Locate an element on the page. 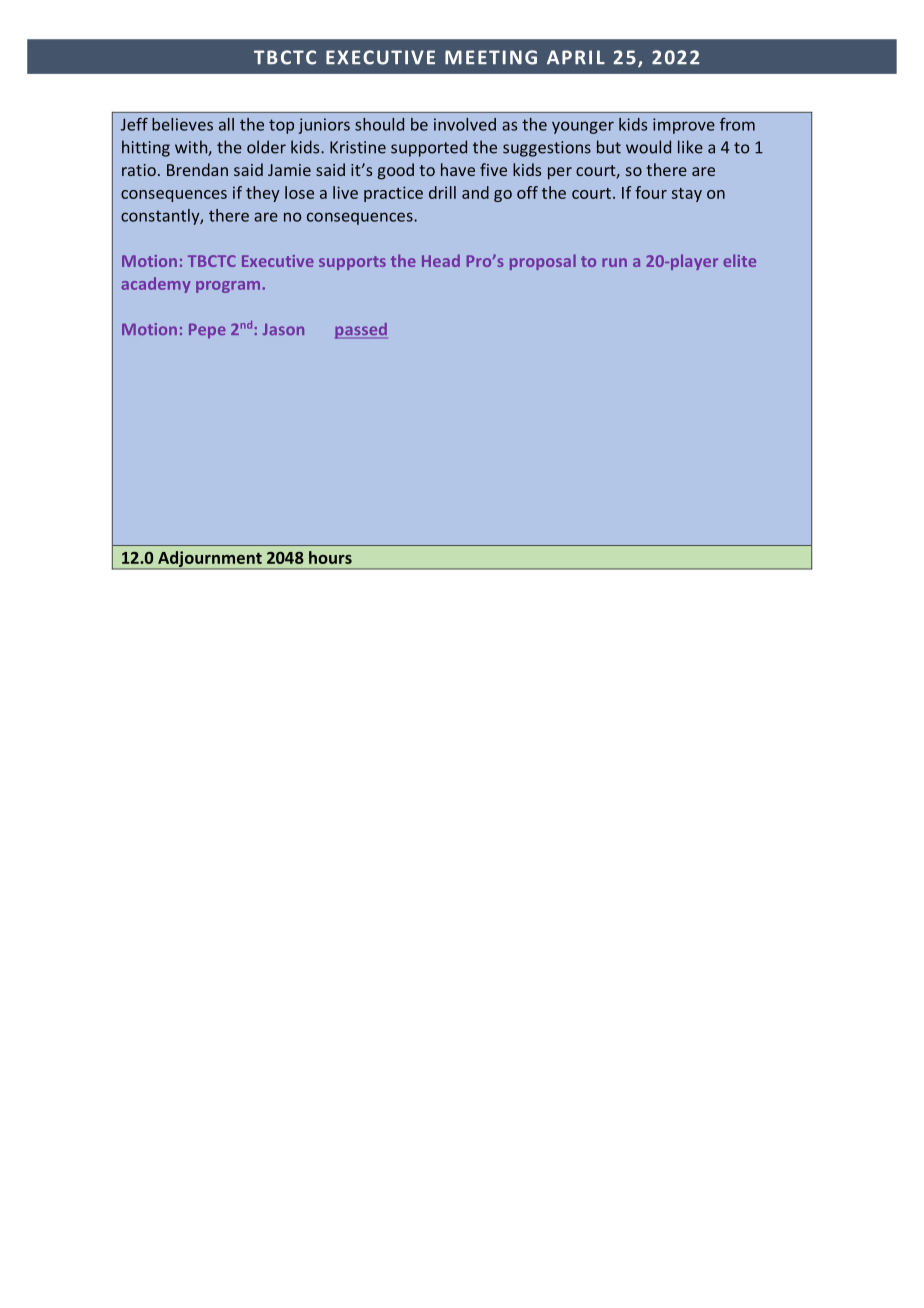 This document has width=924, height=1308. APRIL is located at coordinates (576, 57).
